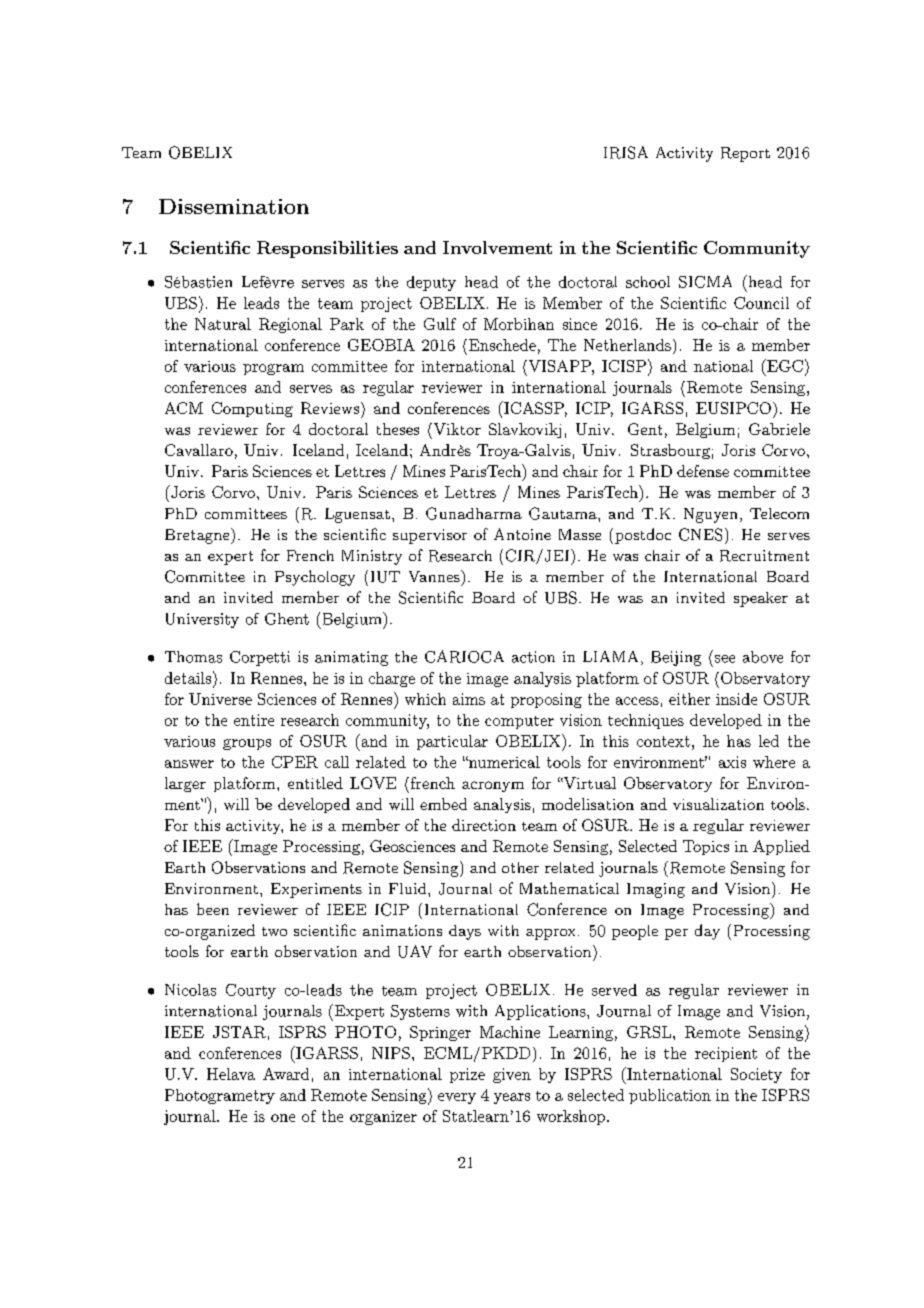  I want to click on Report, so click(745, 154).
